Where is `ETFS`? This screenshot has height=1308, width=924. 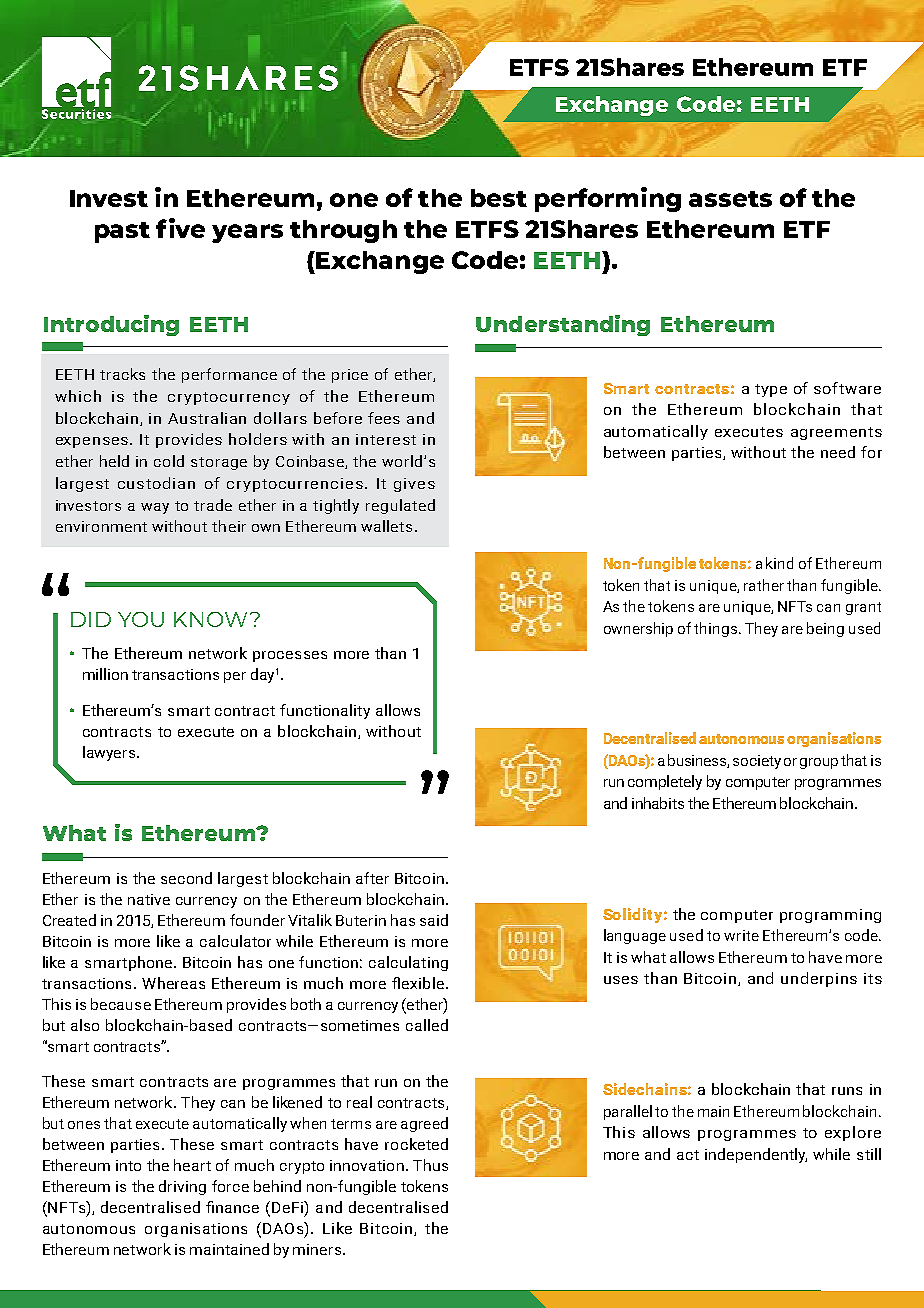
ETFS is located at coordinates (487, 229).
